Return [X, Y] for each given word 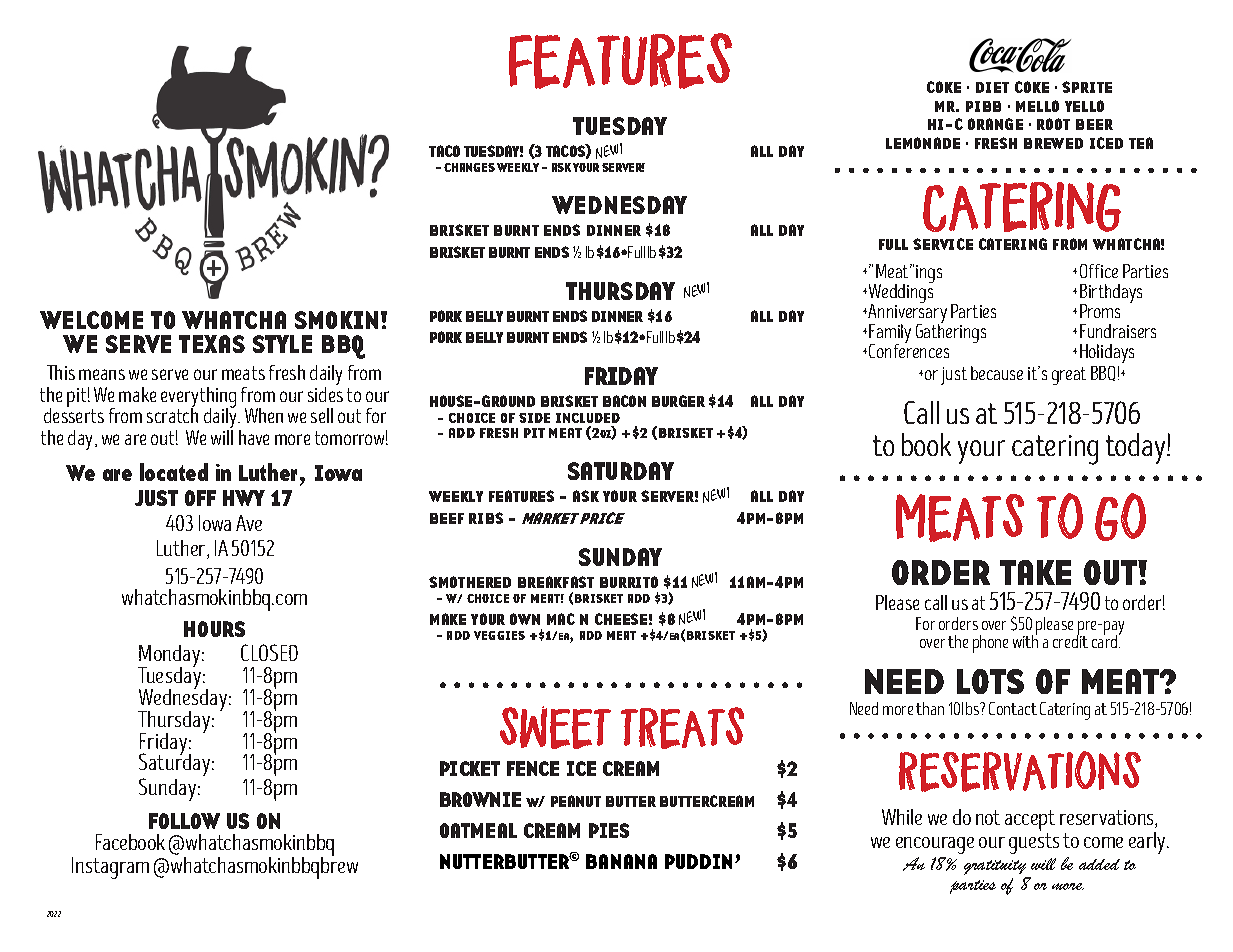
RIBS [486, 518]
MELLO [1037, 106]
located [174, 472]
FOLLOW [184, 821]
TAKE [1035, 572]
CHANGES [469, 167]
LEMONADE [923, 143]
